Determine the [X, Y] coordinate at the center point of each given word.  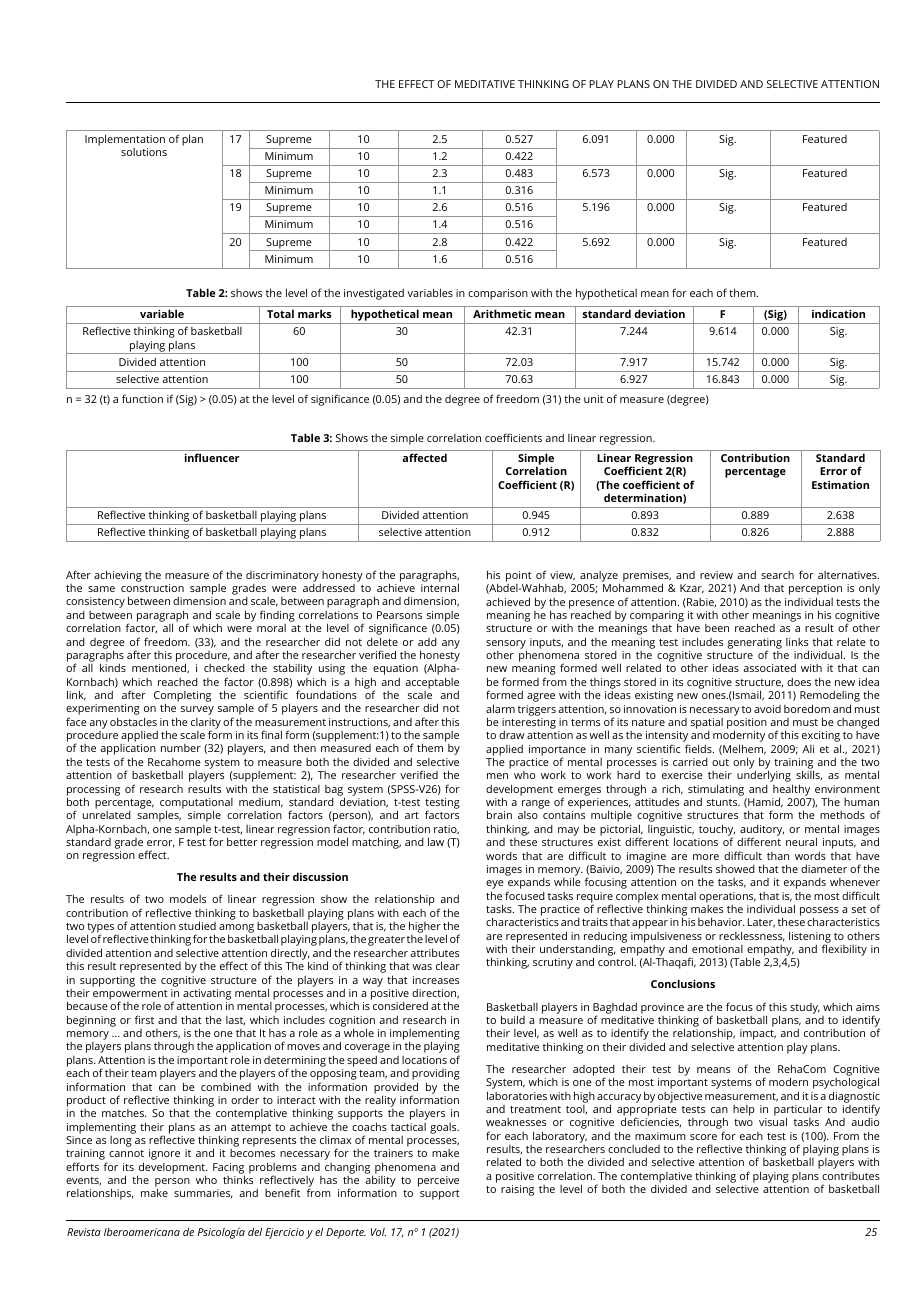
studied [197, 925]
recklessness [752, 936]
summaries [203, 1194]
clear [448, 965]
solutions [144, 152]
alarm [500, 708]
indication [838, 313]
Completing [182, 698]
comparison [498, 294]
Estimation [840, 485]
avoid [767, 709]
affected [424, 457]
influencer [212, 457]
